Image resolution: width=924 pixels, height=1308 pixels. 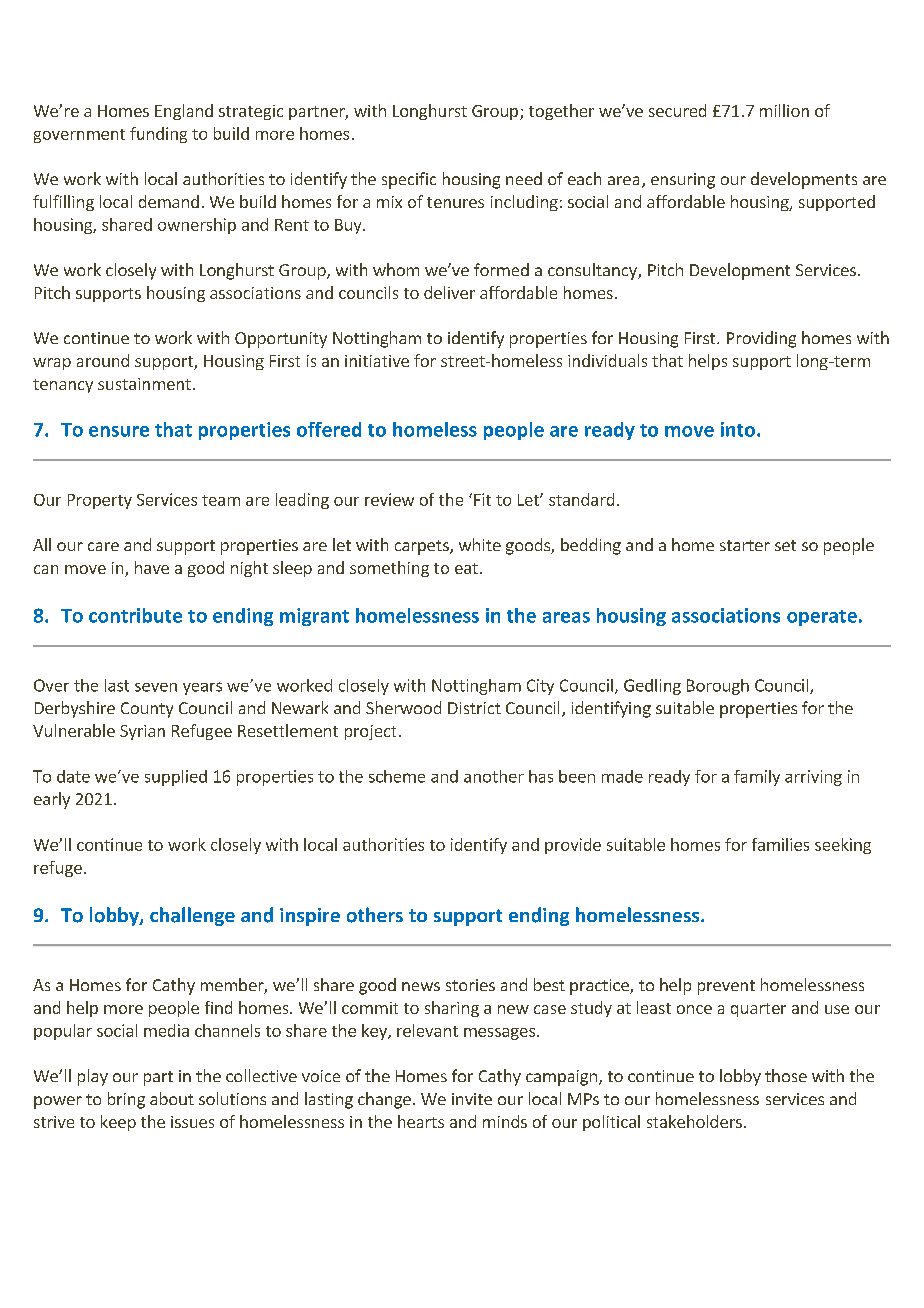 I want to click on initiative, so click(x=377, y=361).
